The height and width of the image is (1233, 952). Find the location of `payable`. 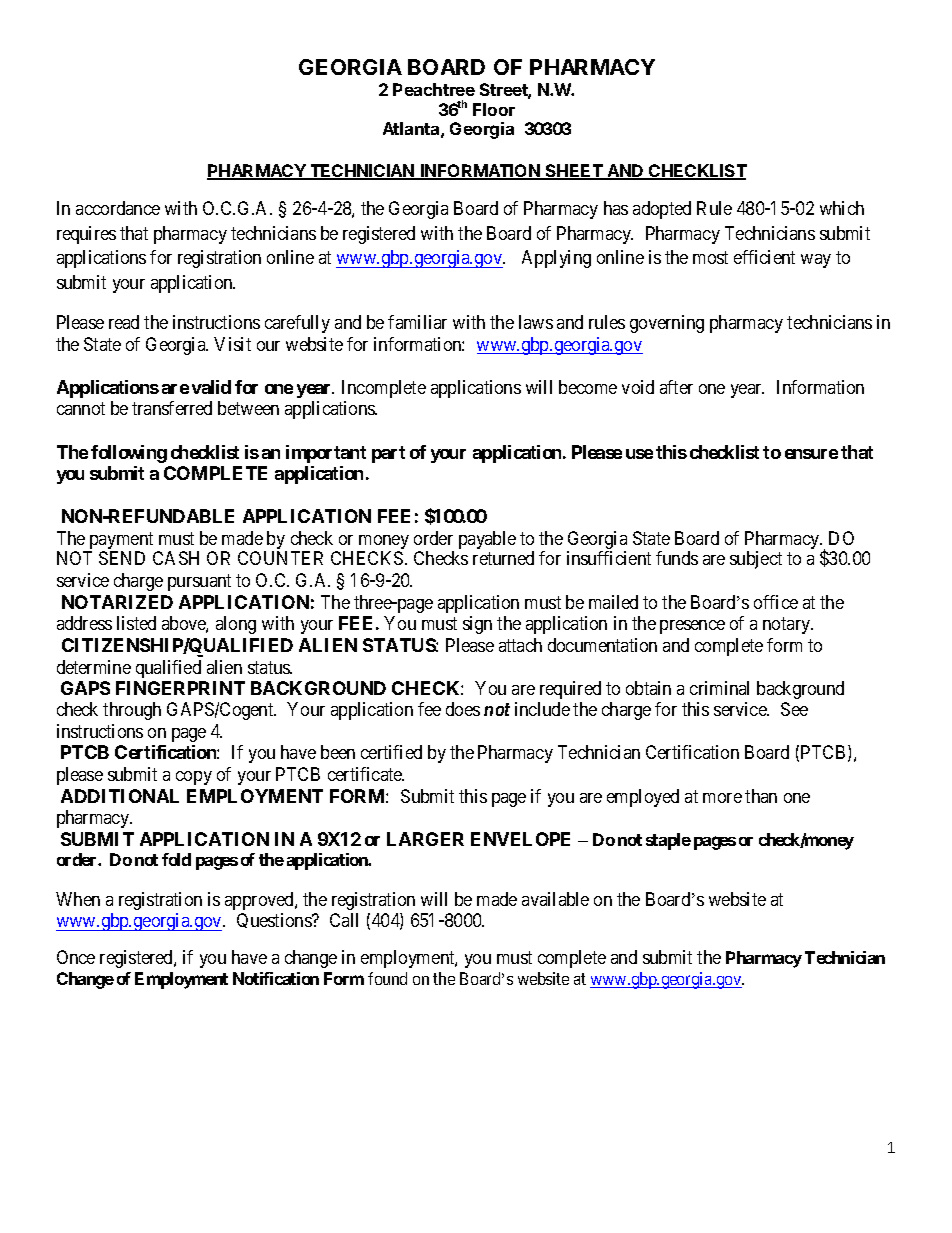

payable is located at coordinates (487, 540).
